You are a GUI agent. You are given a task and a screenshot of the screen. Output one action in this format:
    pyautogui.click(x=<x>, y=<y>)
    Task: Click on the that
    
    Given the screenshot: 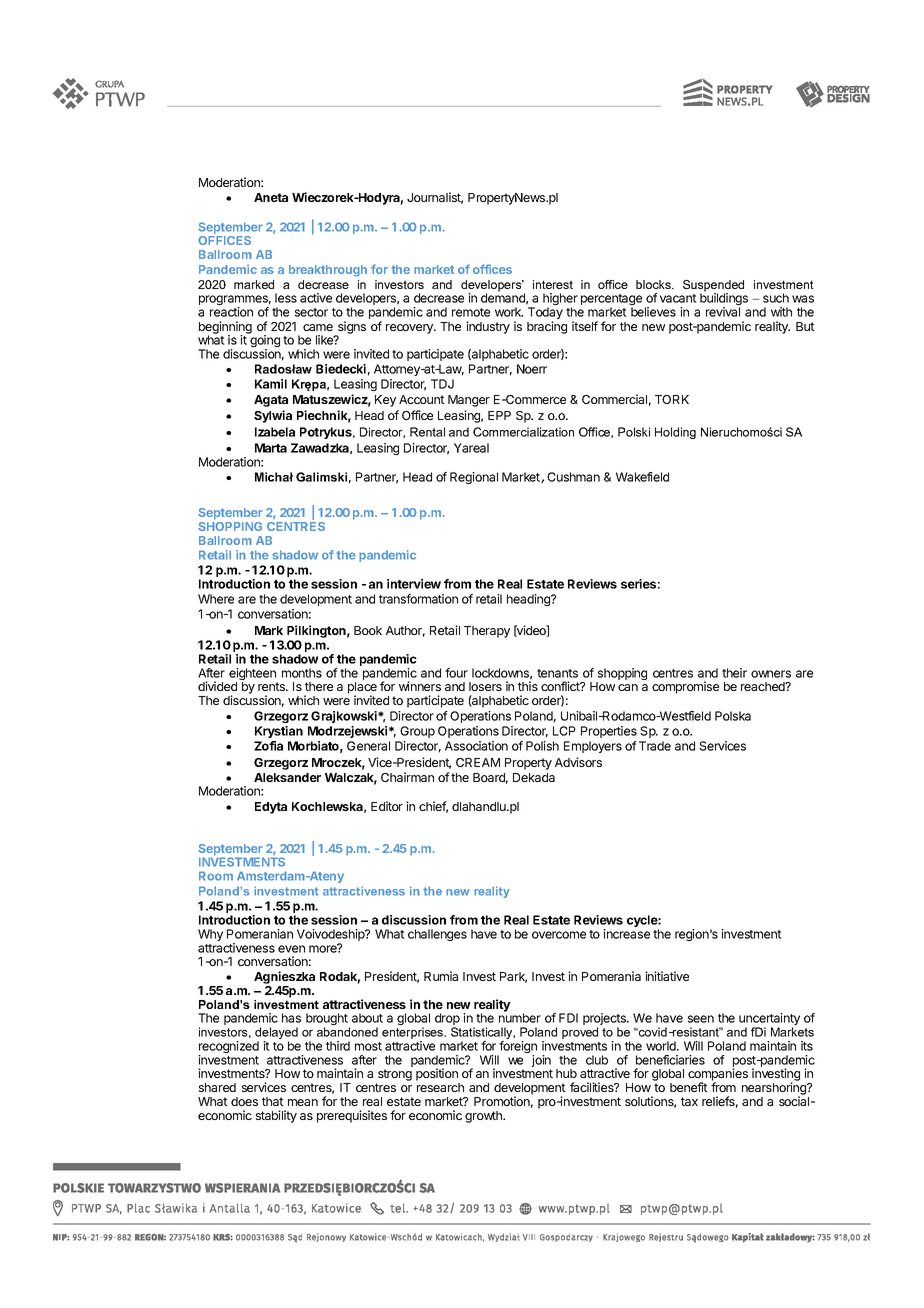 What is the action you would take?
    pyautogui.click(x=273, y=1101)
